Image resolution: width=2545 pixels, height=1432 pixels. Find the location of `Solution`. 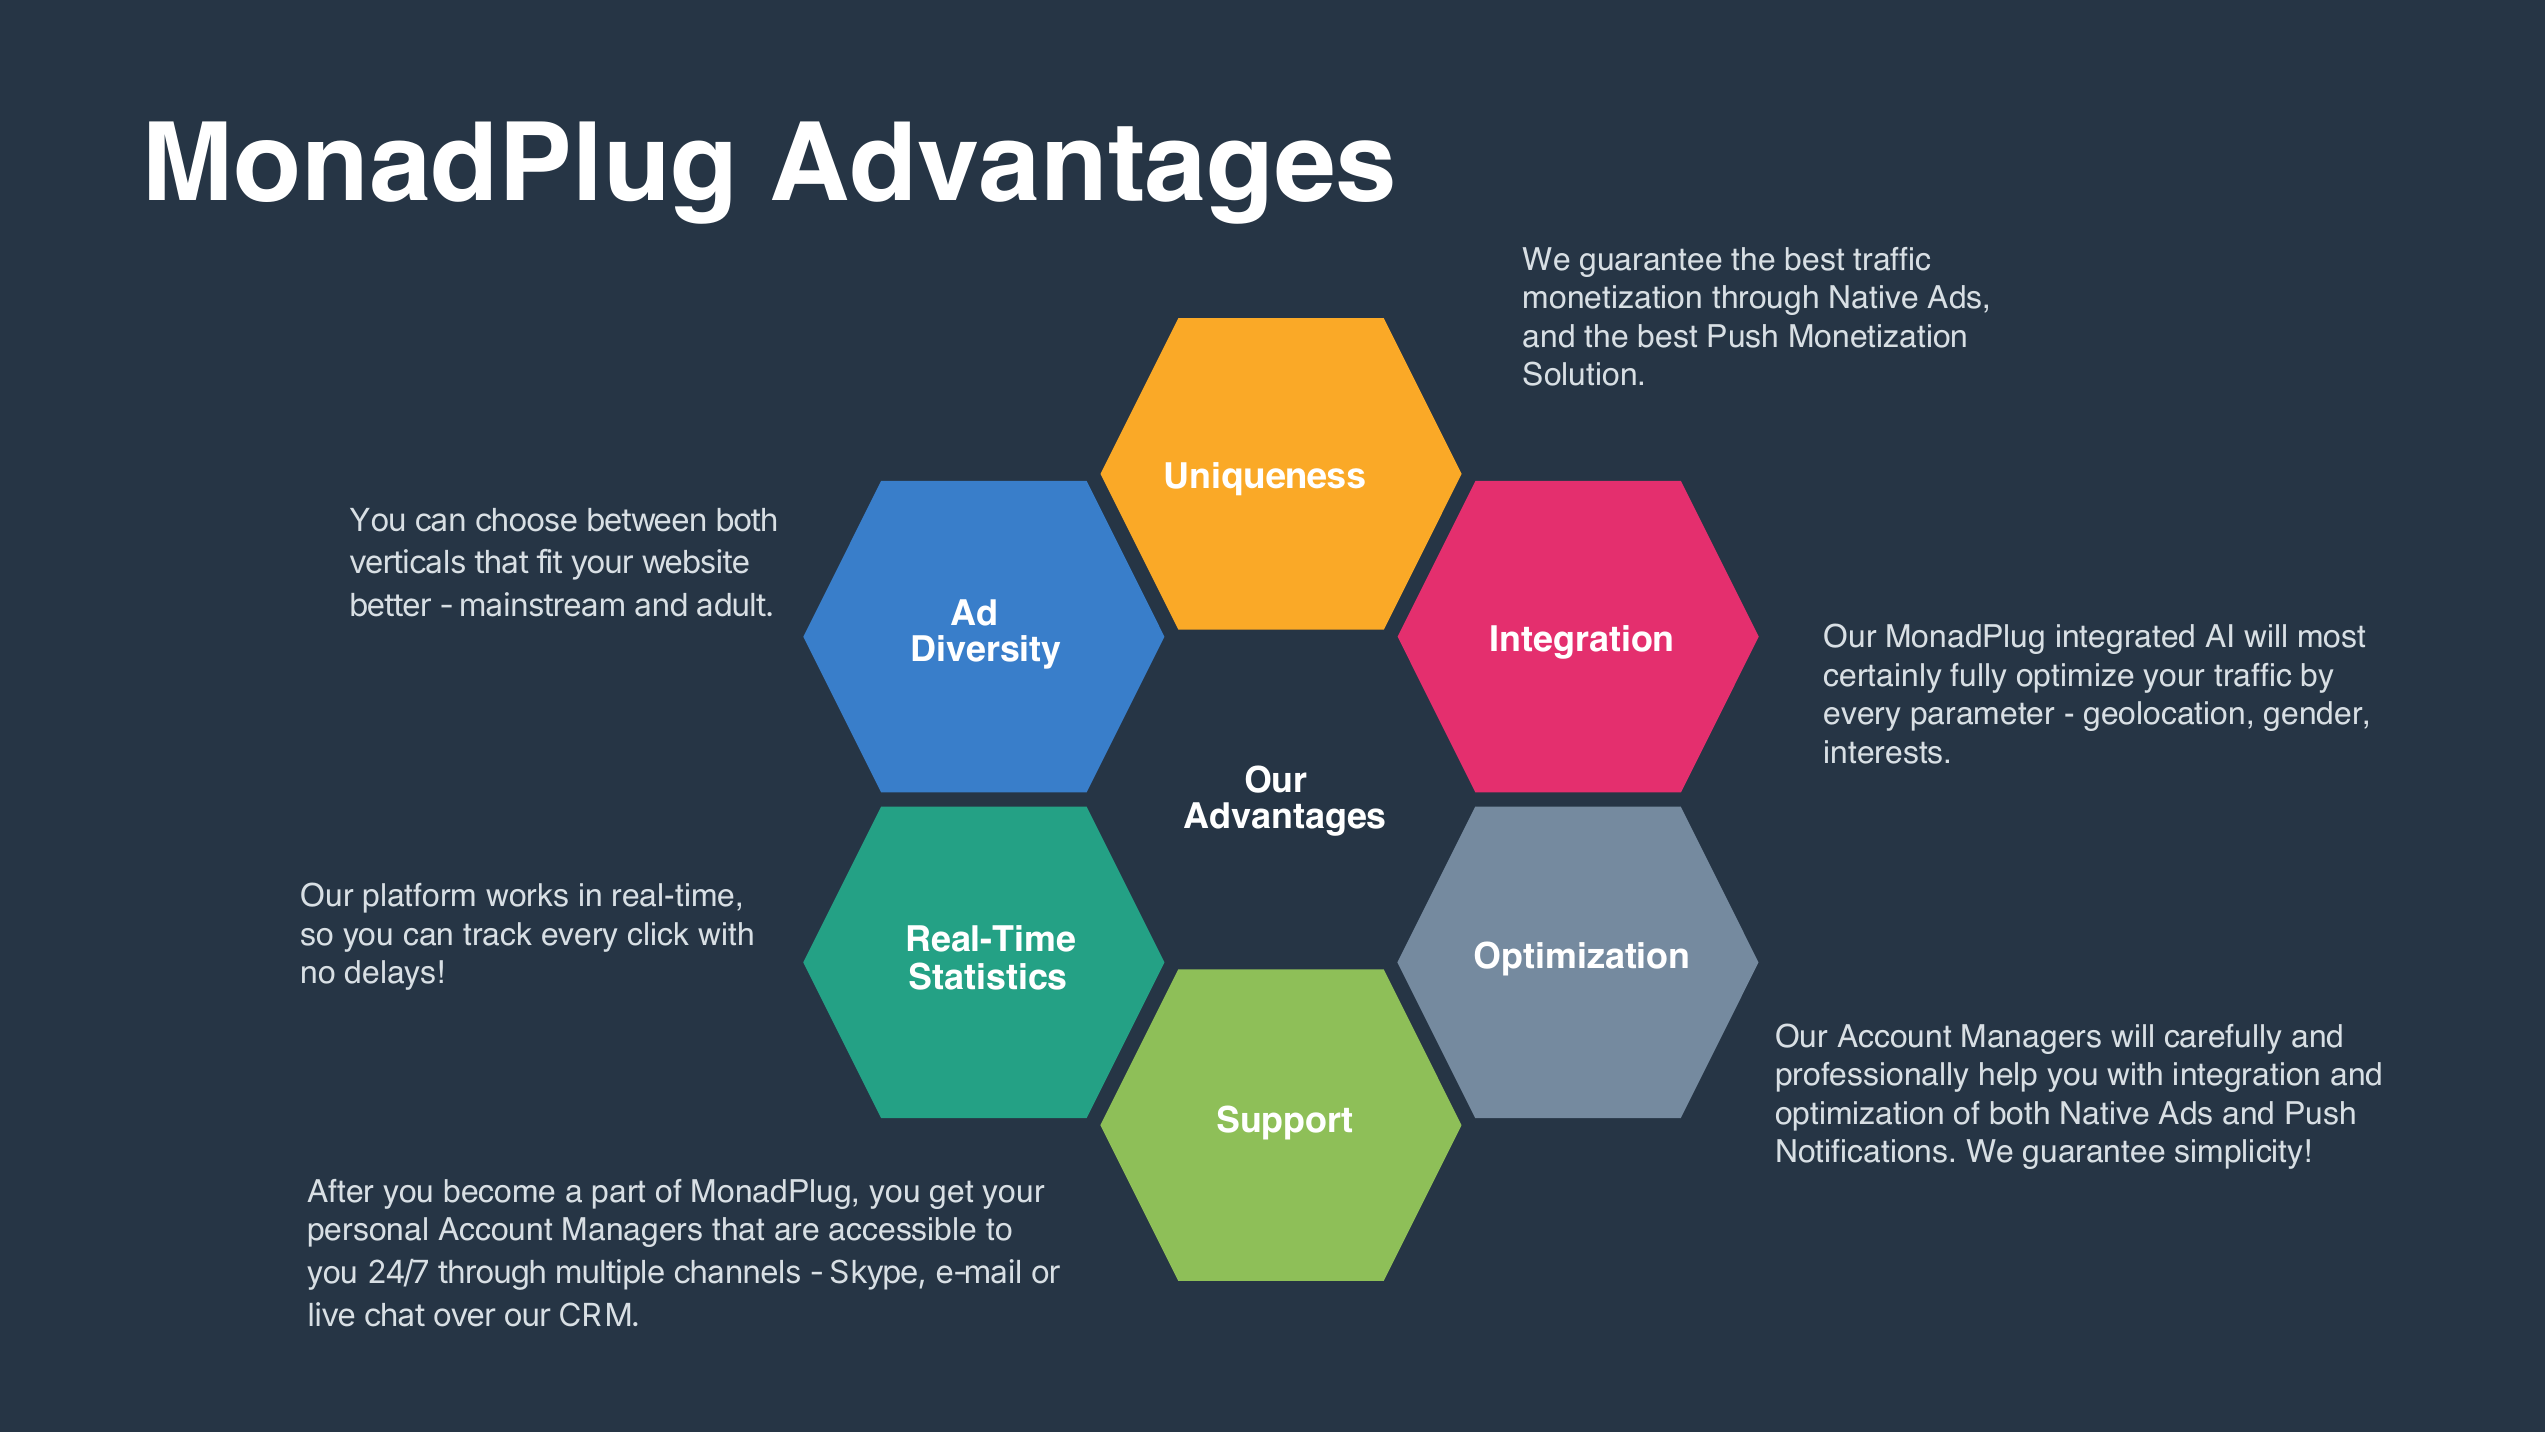

Solution is located at coordinates (1579, 373).
